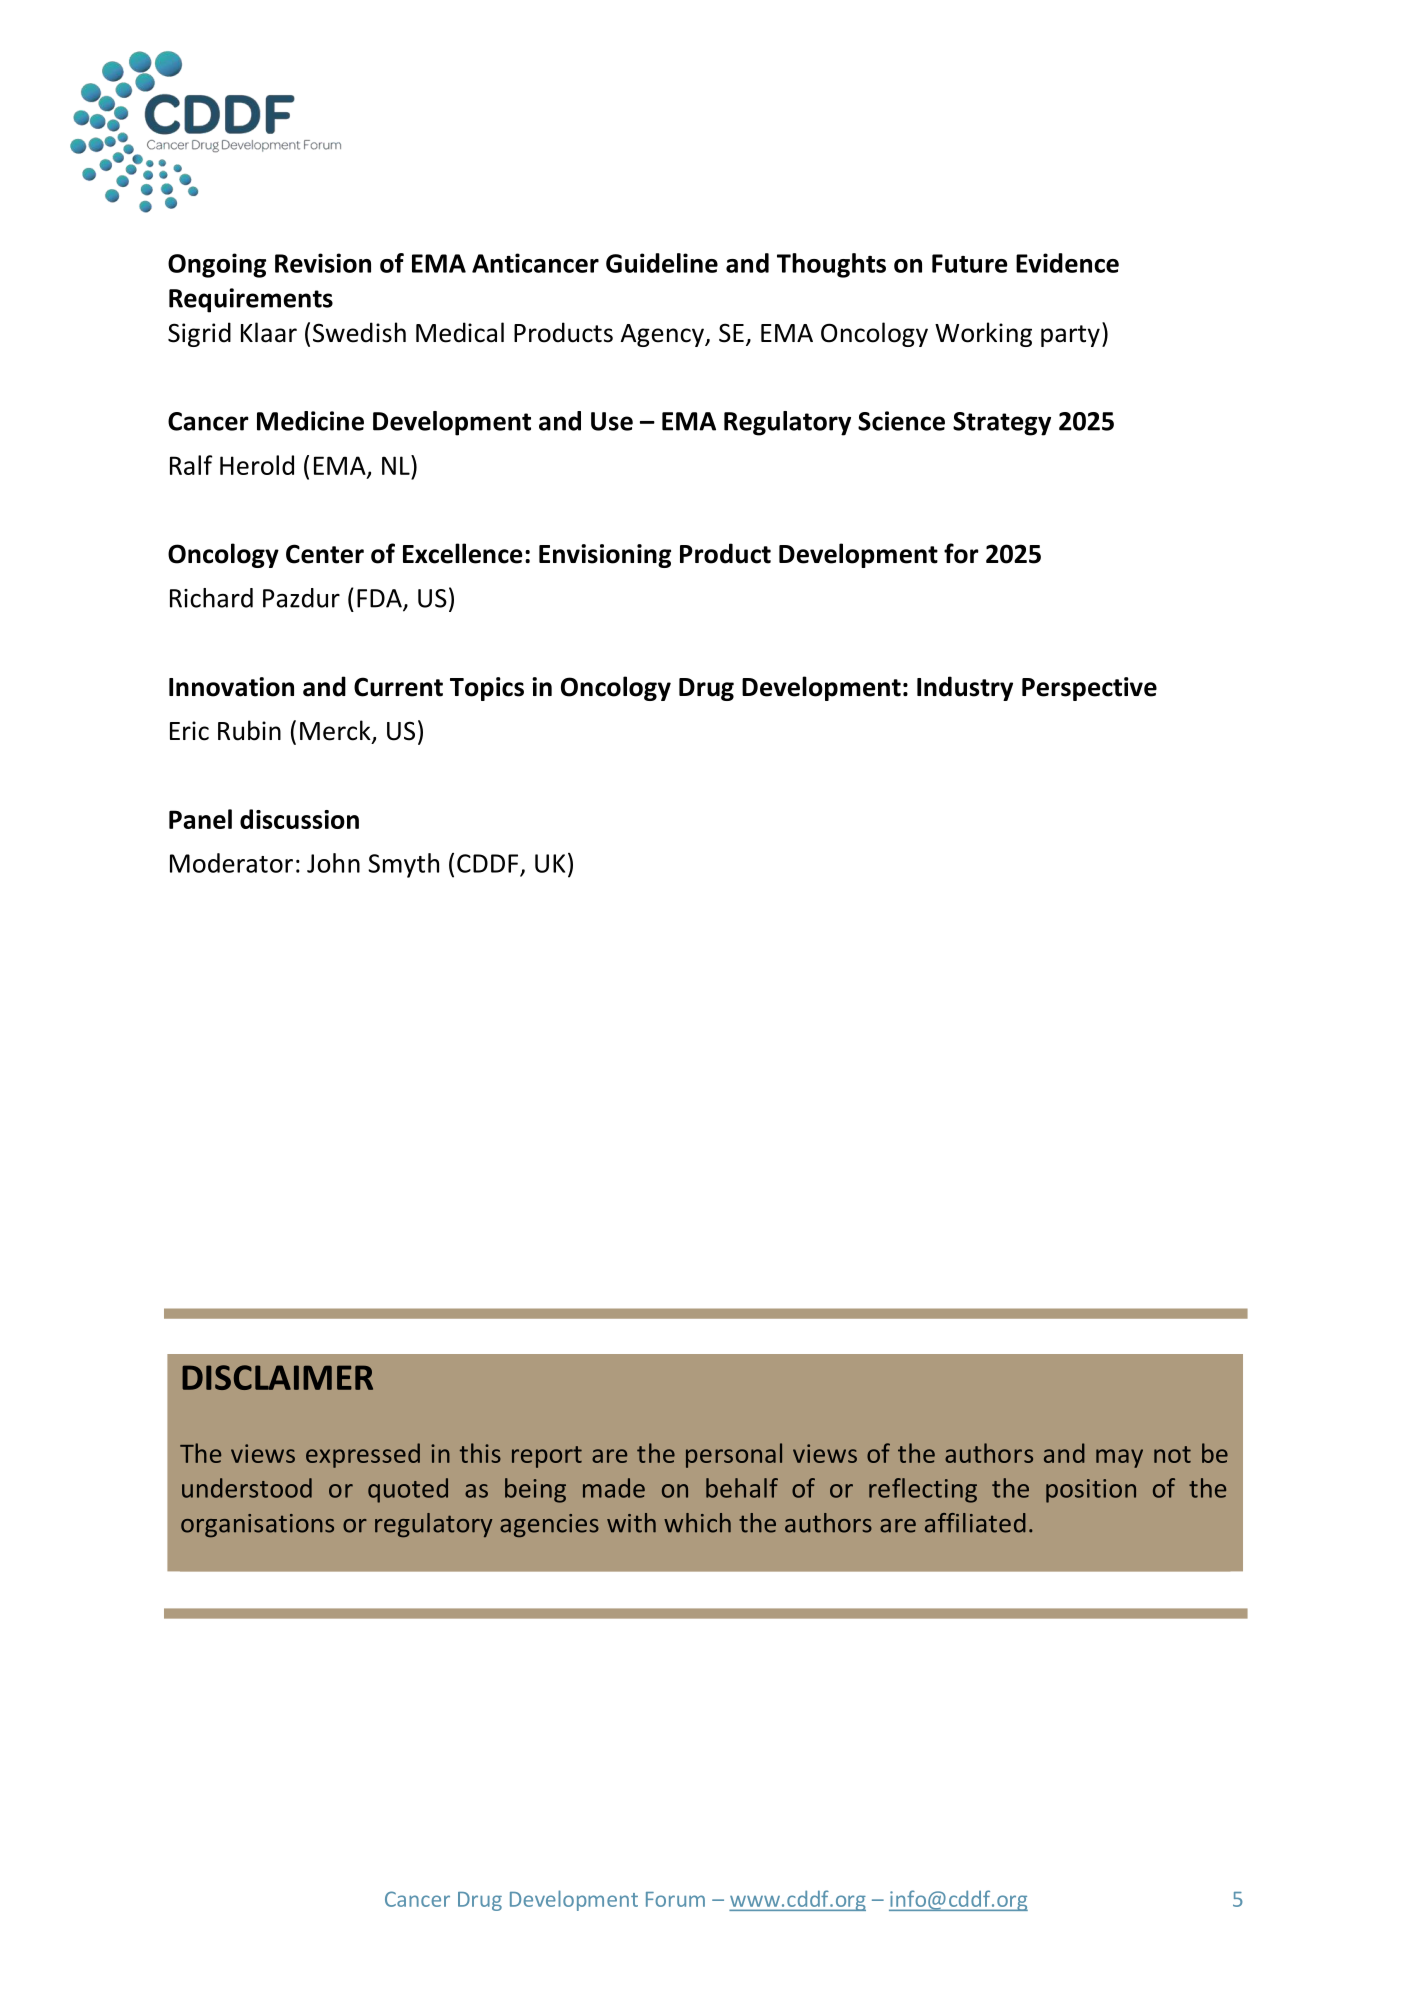 This document has width=1411, height=1996. What do you see at coordinates (359, 332) in the document?
I see `Swedish` at bounding box center [359, 332].
